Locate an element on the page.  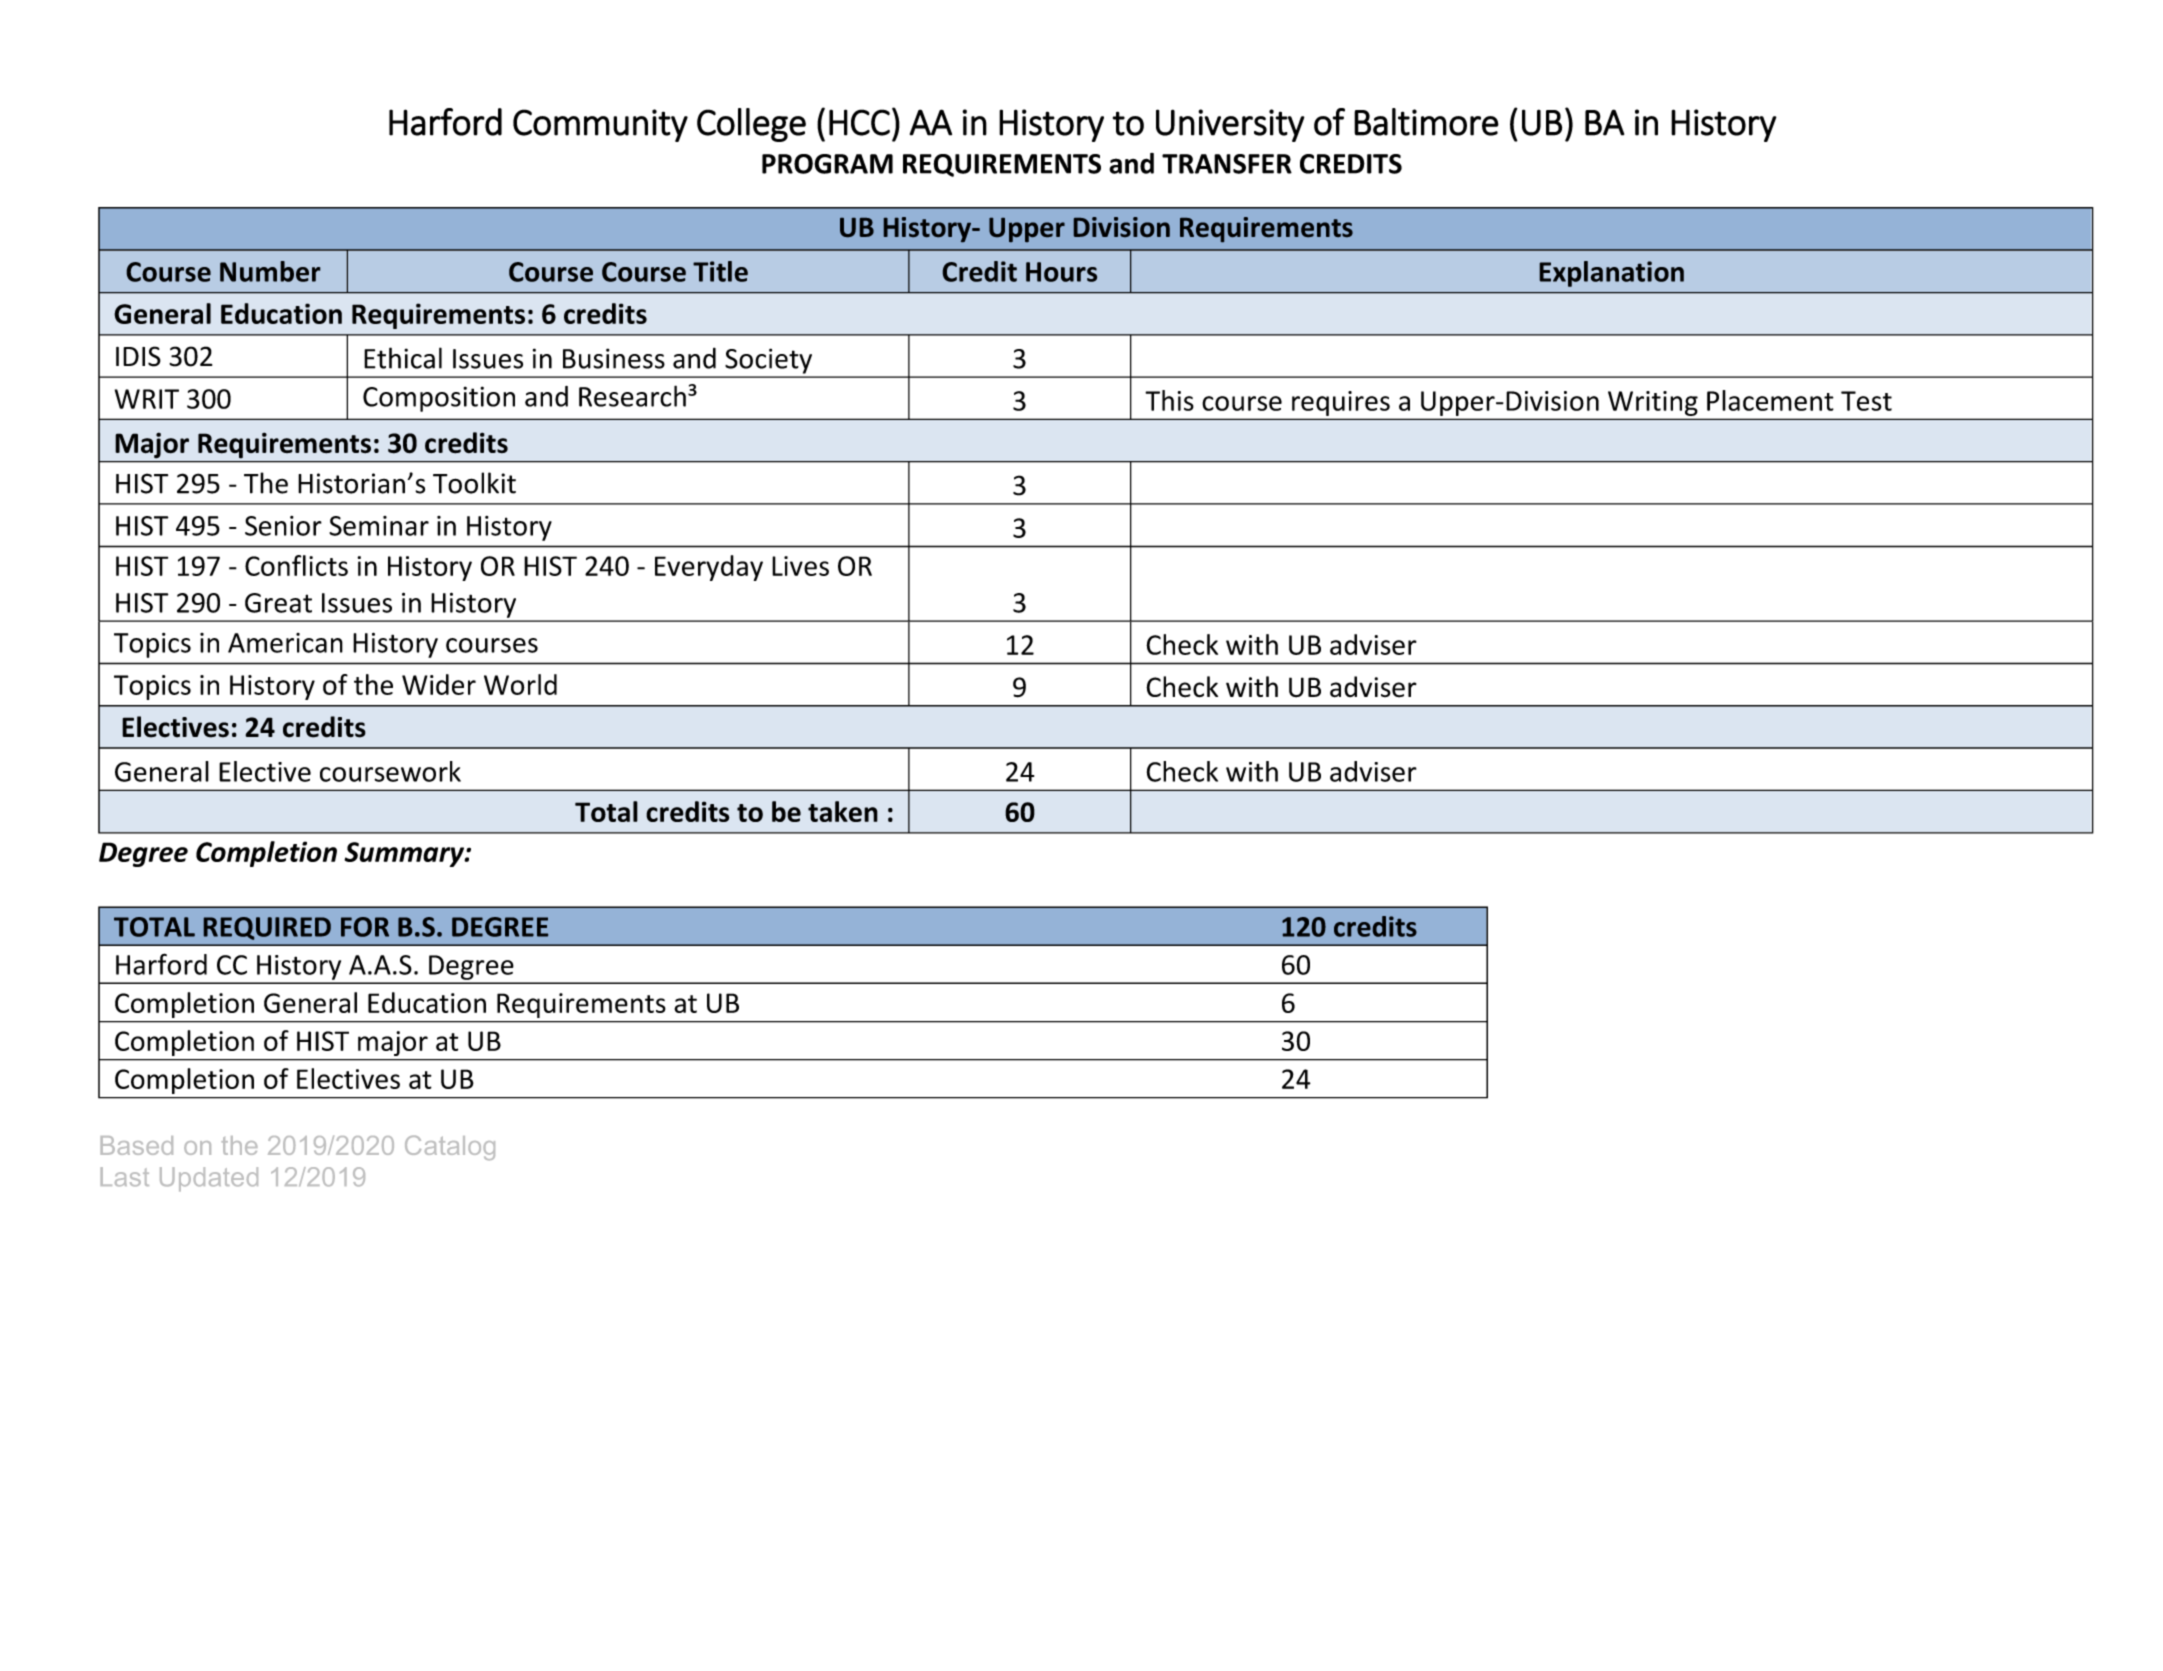
Community is located at coordinates (600, 125).
